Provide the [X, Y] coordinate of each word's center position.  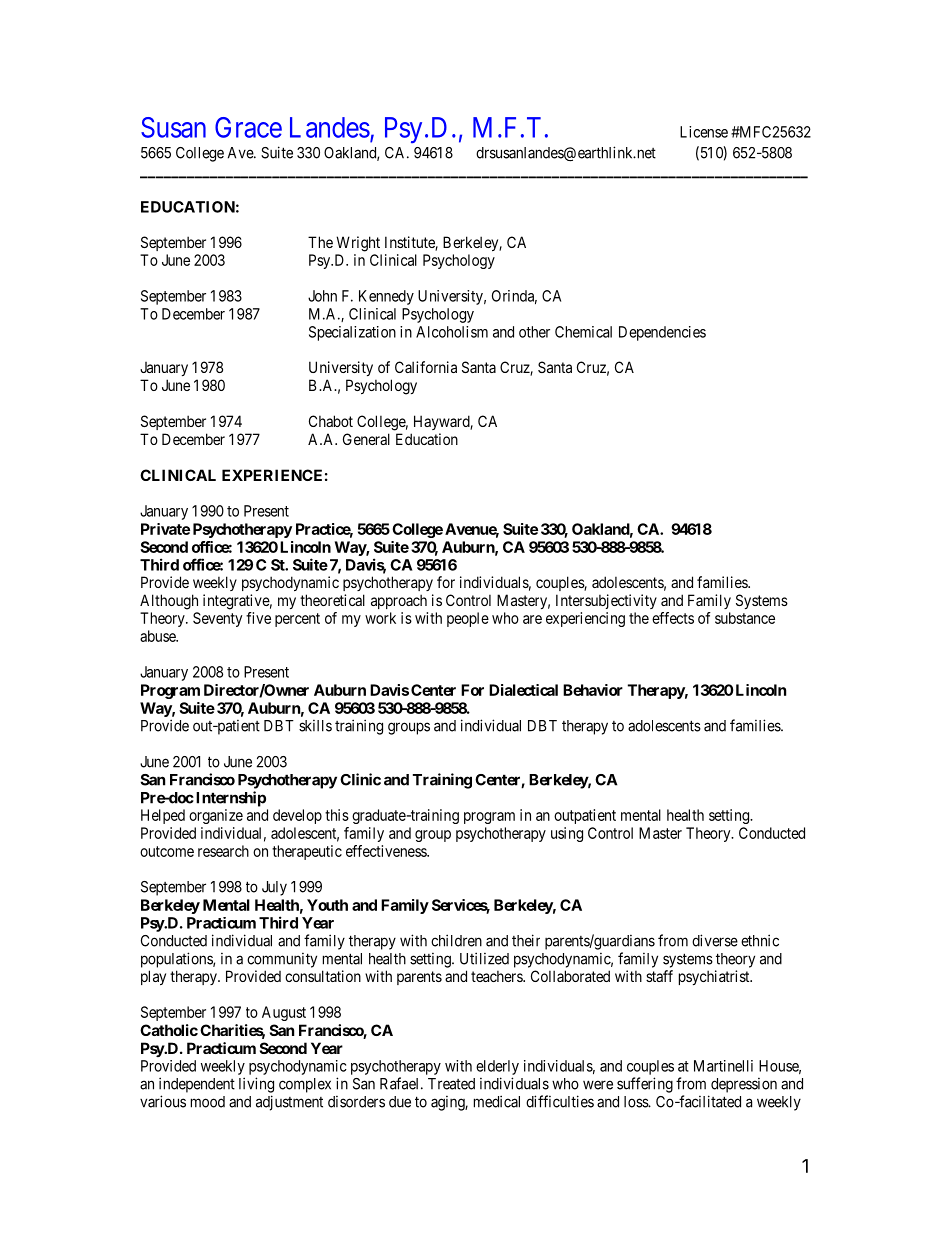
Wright [358, 244]
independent [197, 1085]
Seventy [217, 619]
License [704, 132]
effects [673, 618]
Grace [248, 127]
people [468, 619]
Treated [451, 1084]
